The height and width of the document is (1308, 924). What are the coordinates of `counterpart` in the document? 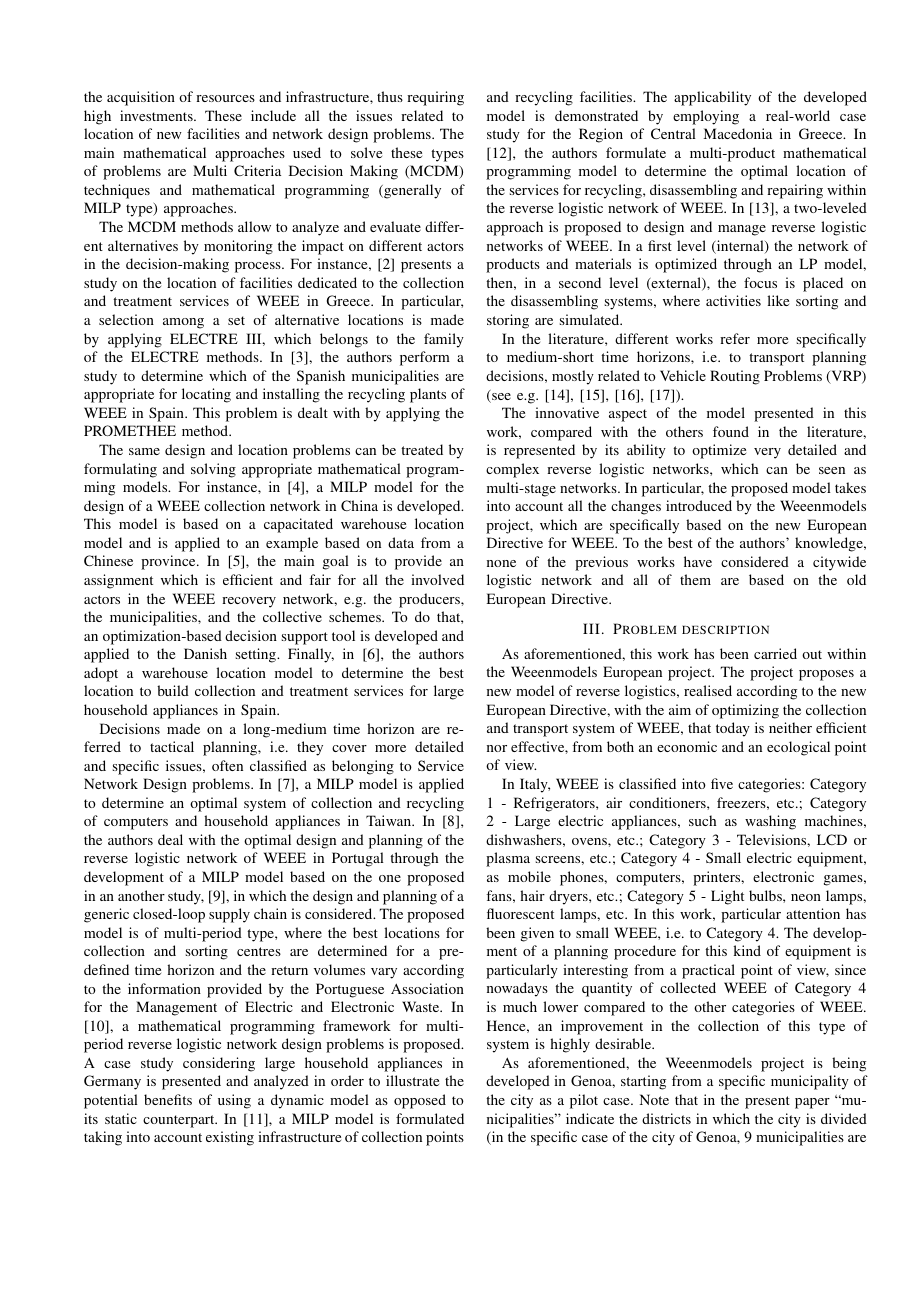 It's located at (180, 1121).
